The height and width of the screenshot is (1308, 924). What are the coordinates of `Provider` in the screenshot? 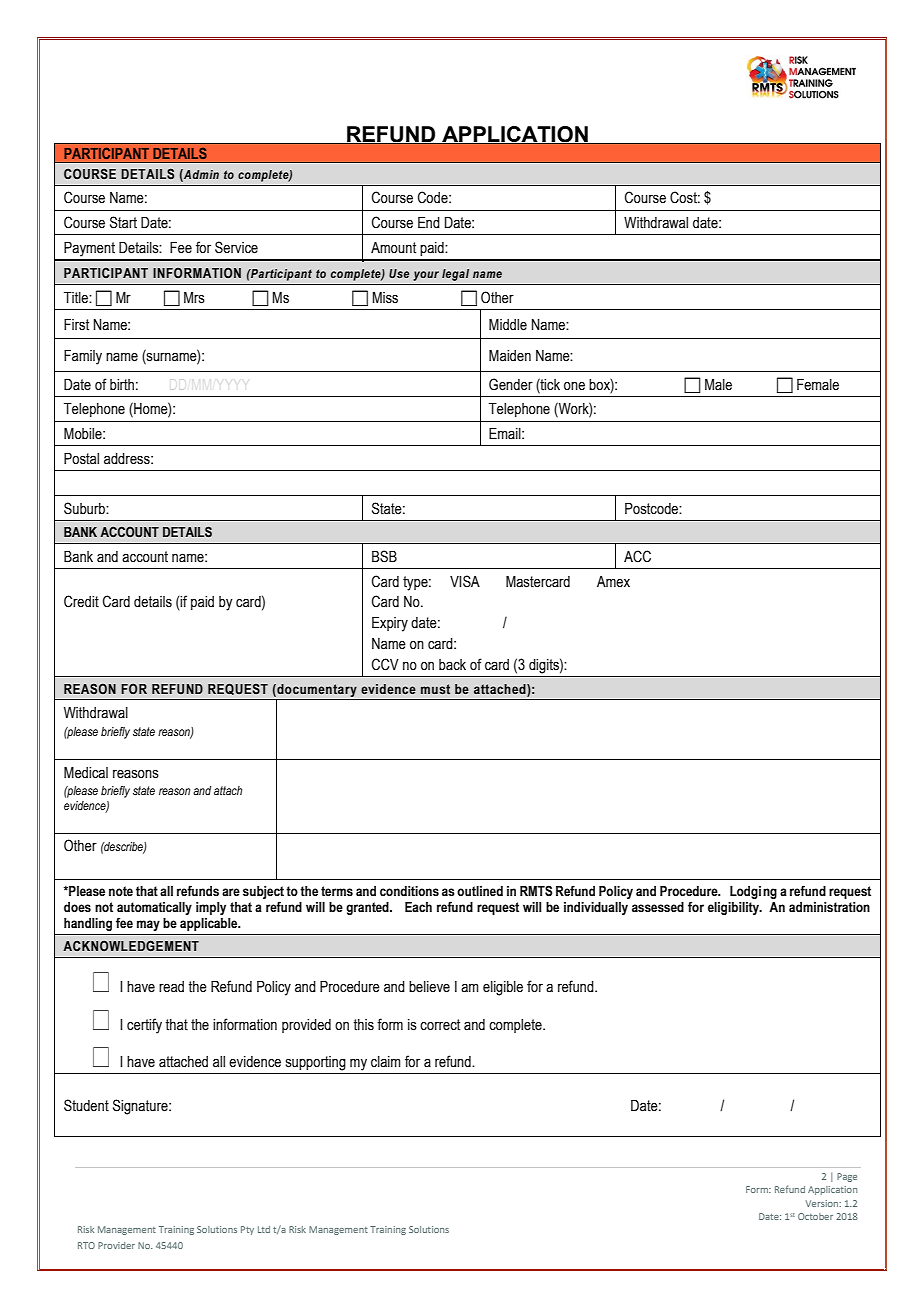 It's located at (116, 1245).
